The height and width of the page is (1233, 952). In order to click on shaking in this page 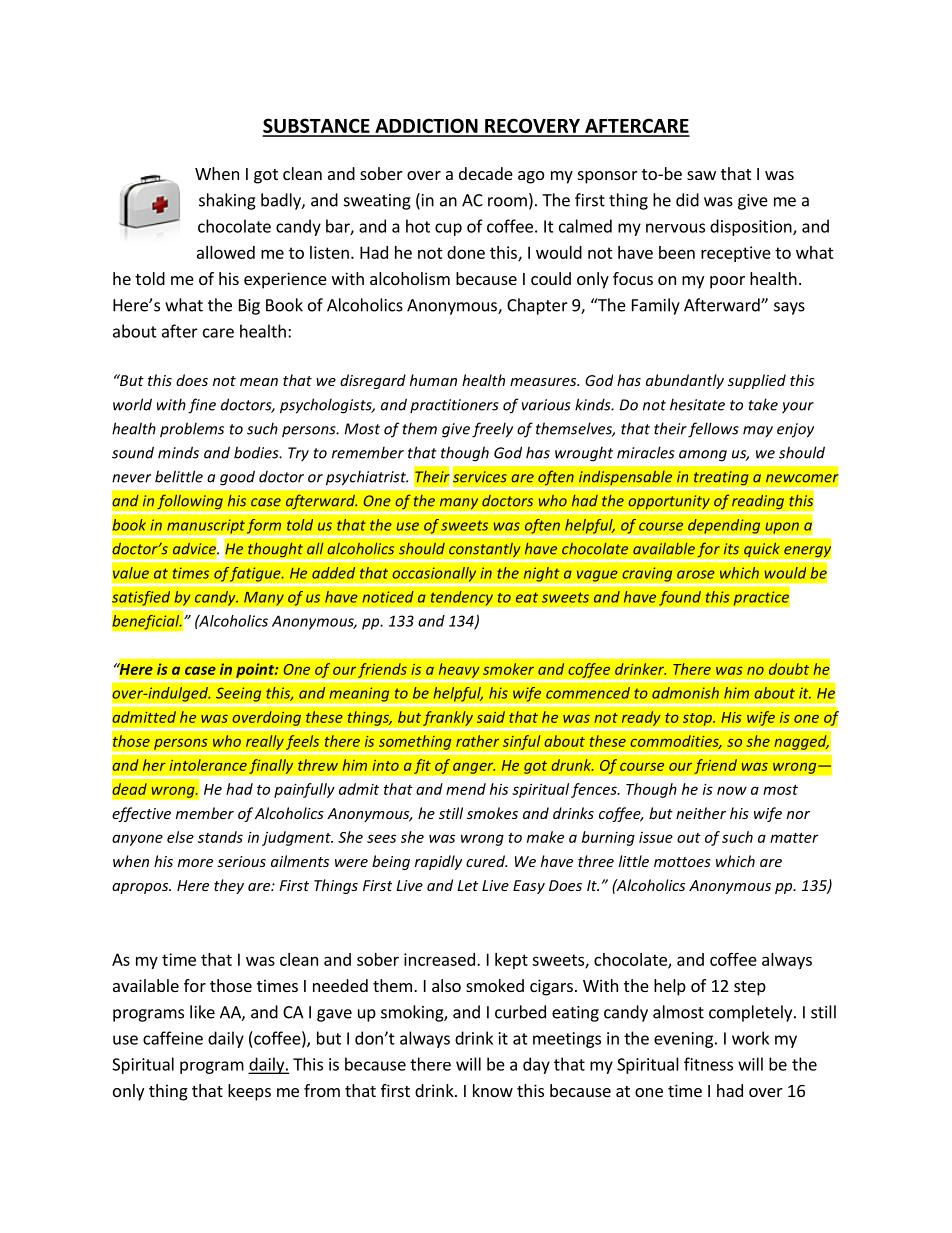, I will do `click(227, 201)`.
